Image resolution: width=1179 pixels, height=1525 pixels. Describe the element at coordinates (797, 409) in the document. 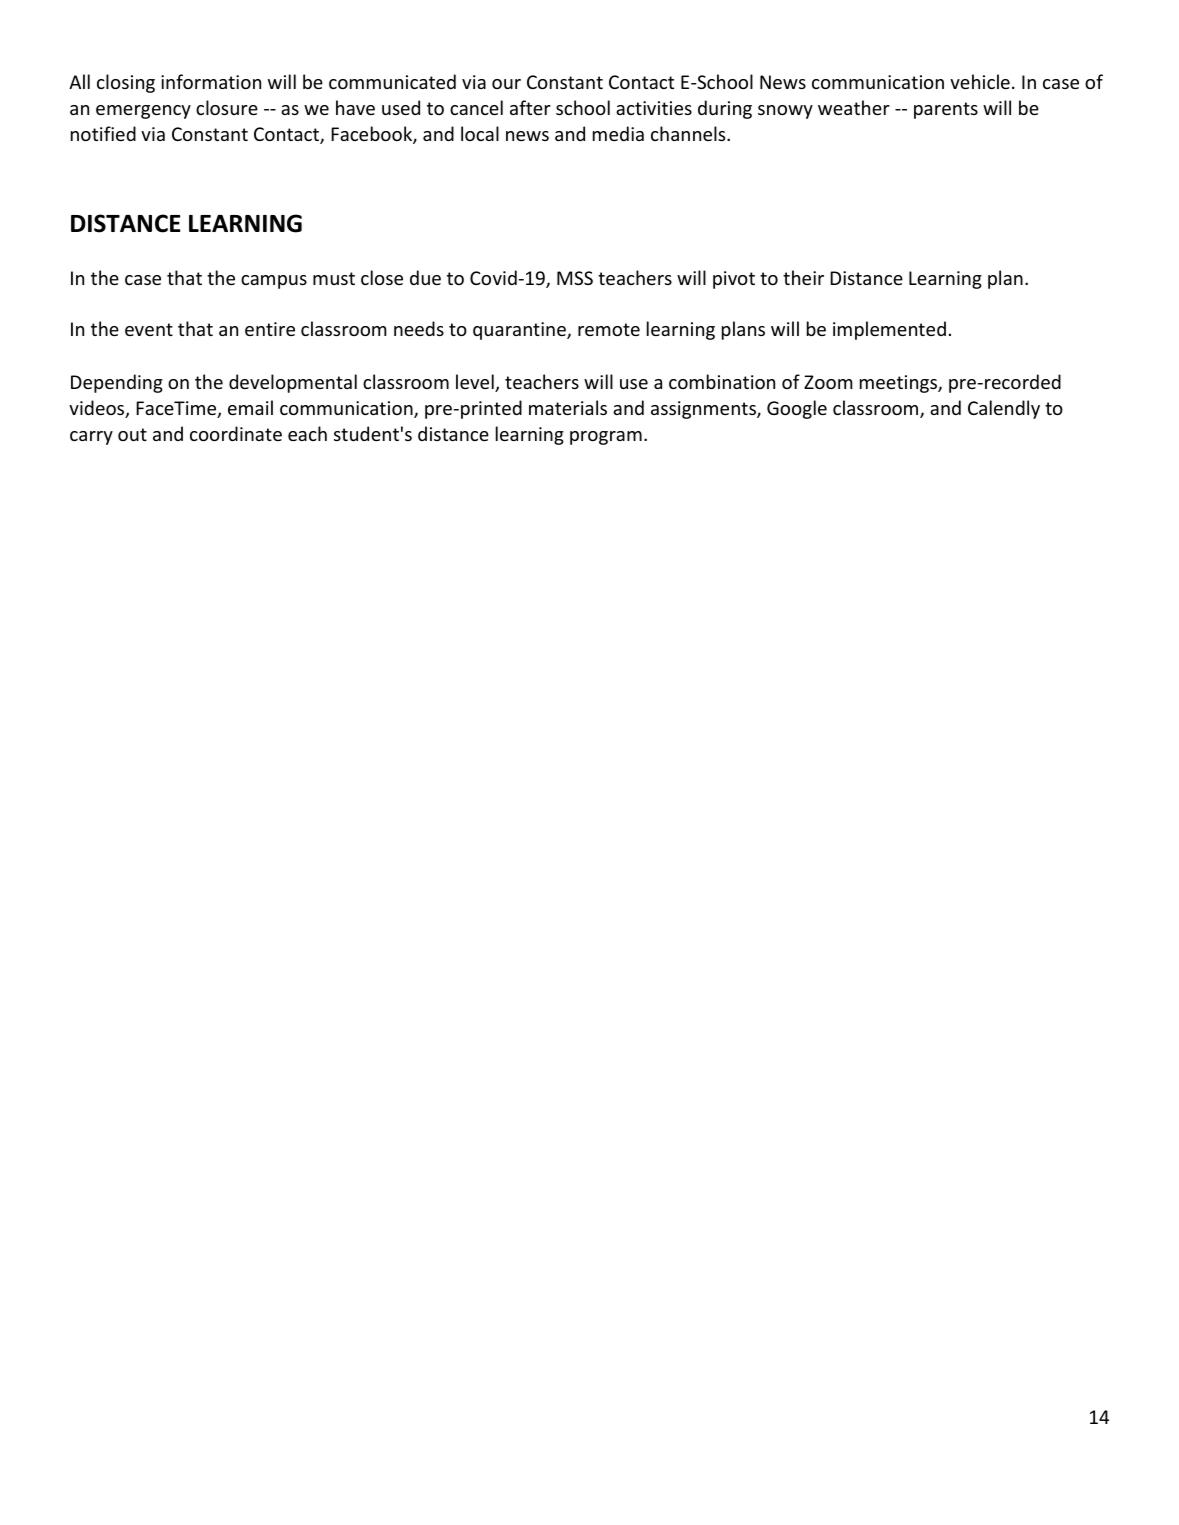

I see `Google` at that location.
